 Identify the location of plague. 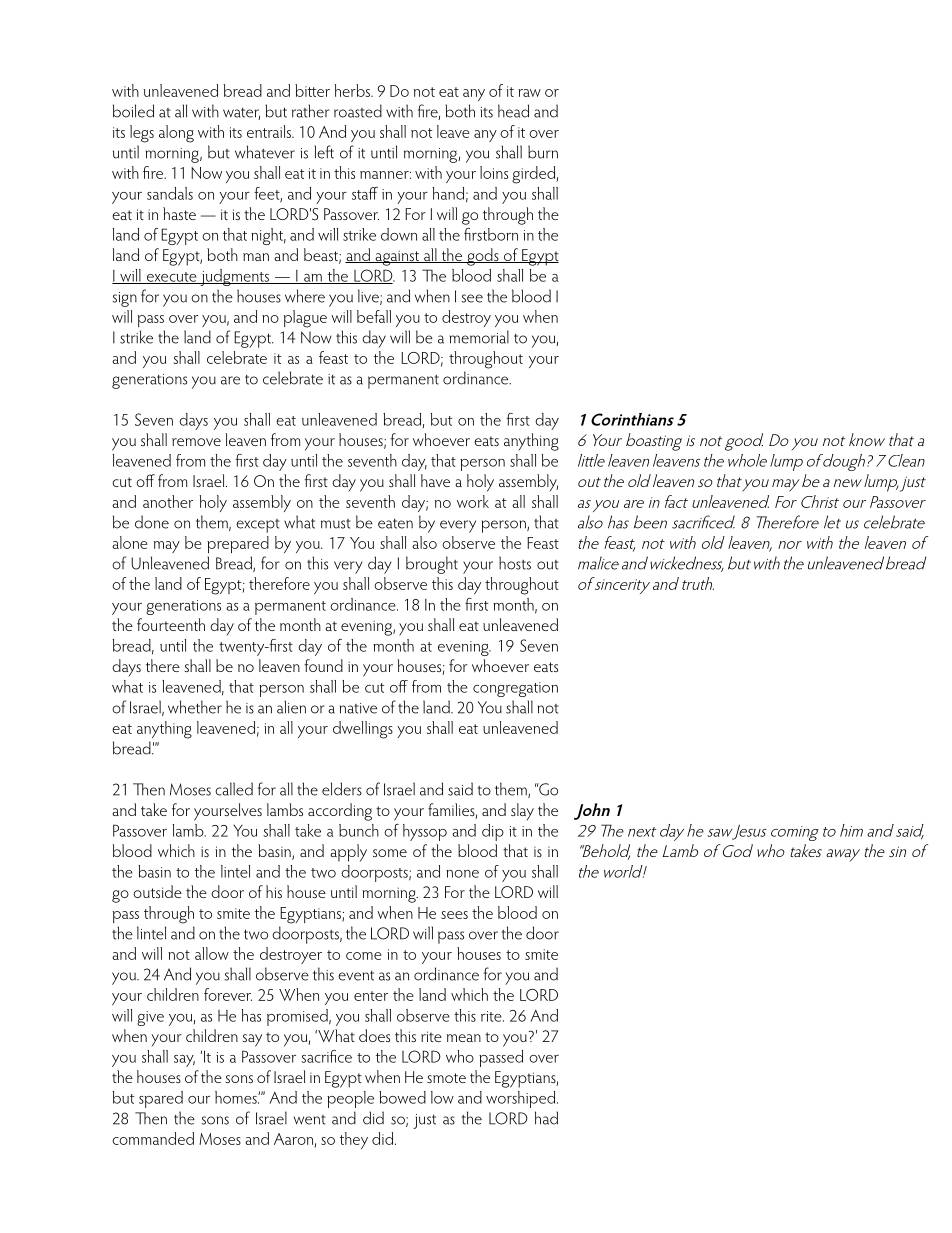
(305, 319).
